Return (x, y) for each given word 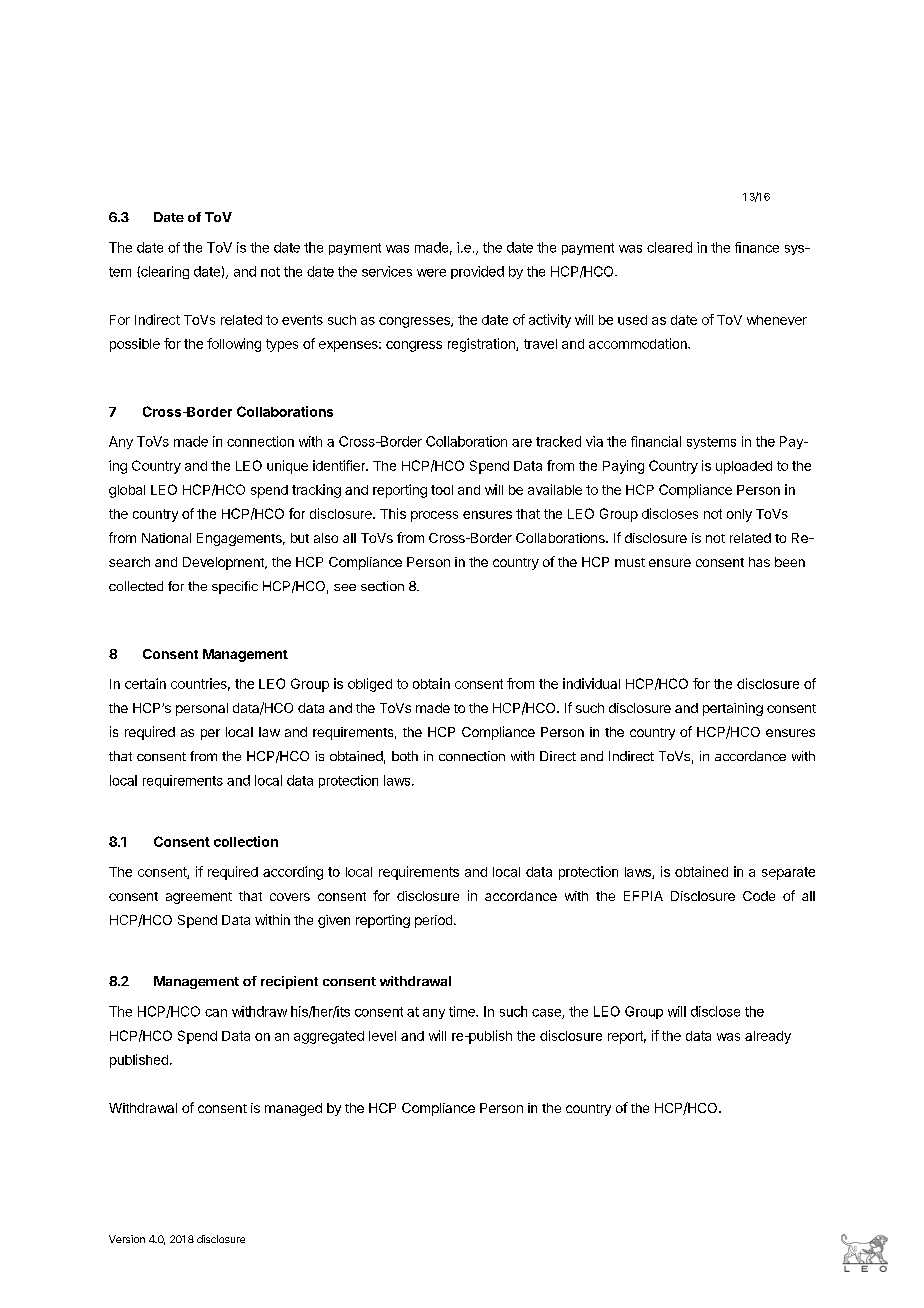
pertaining (733, 709)
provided (477, 272)
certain (145, 683)
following (234, 345)
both (405, 756)
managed (293, 1109)
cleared (669, 247)
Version (127, 1239)
